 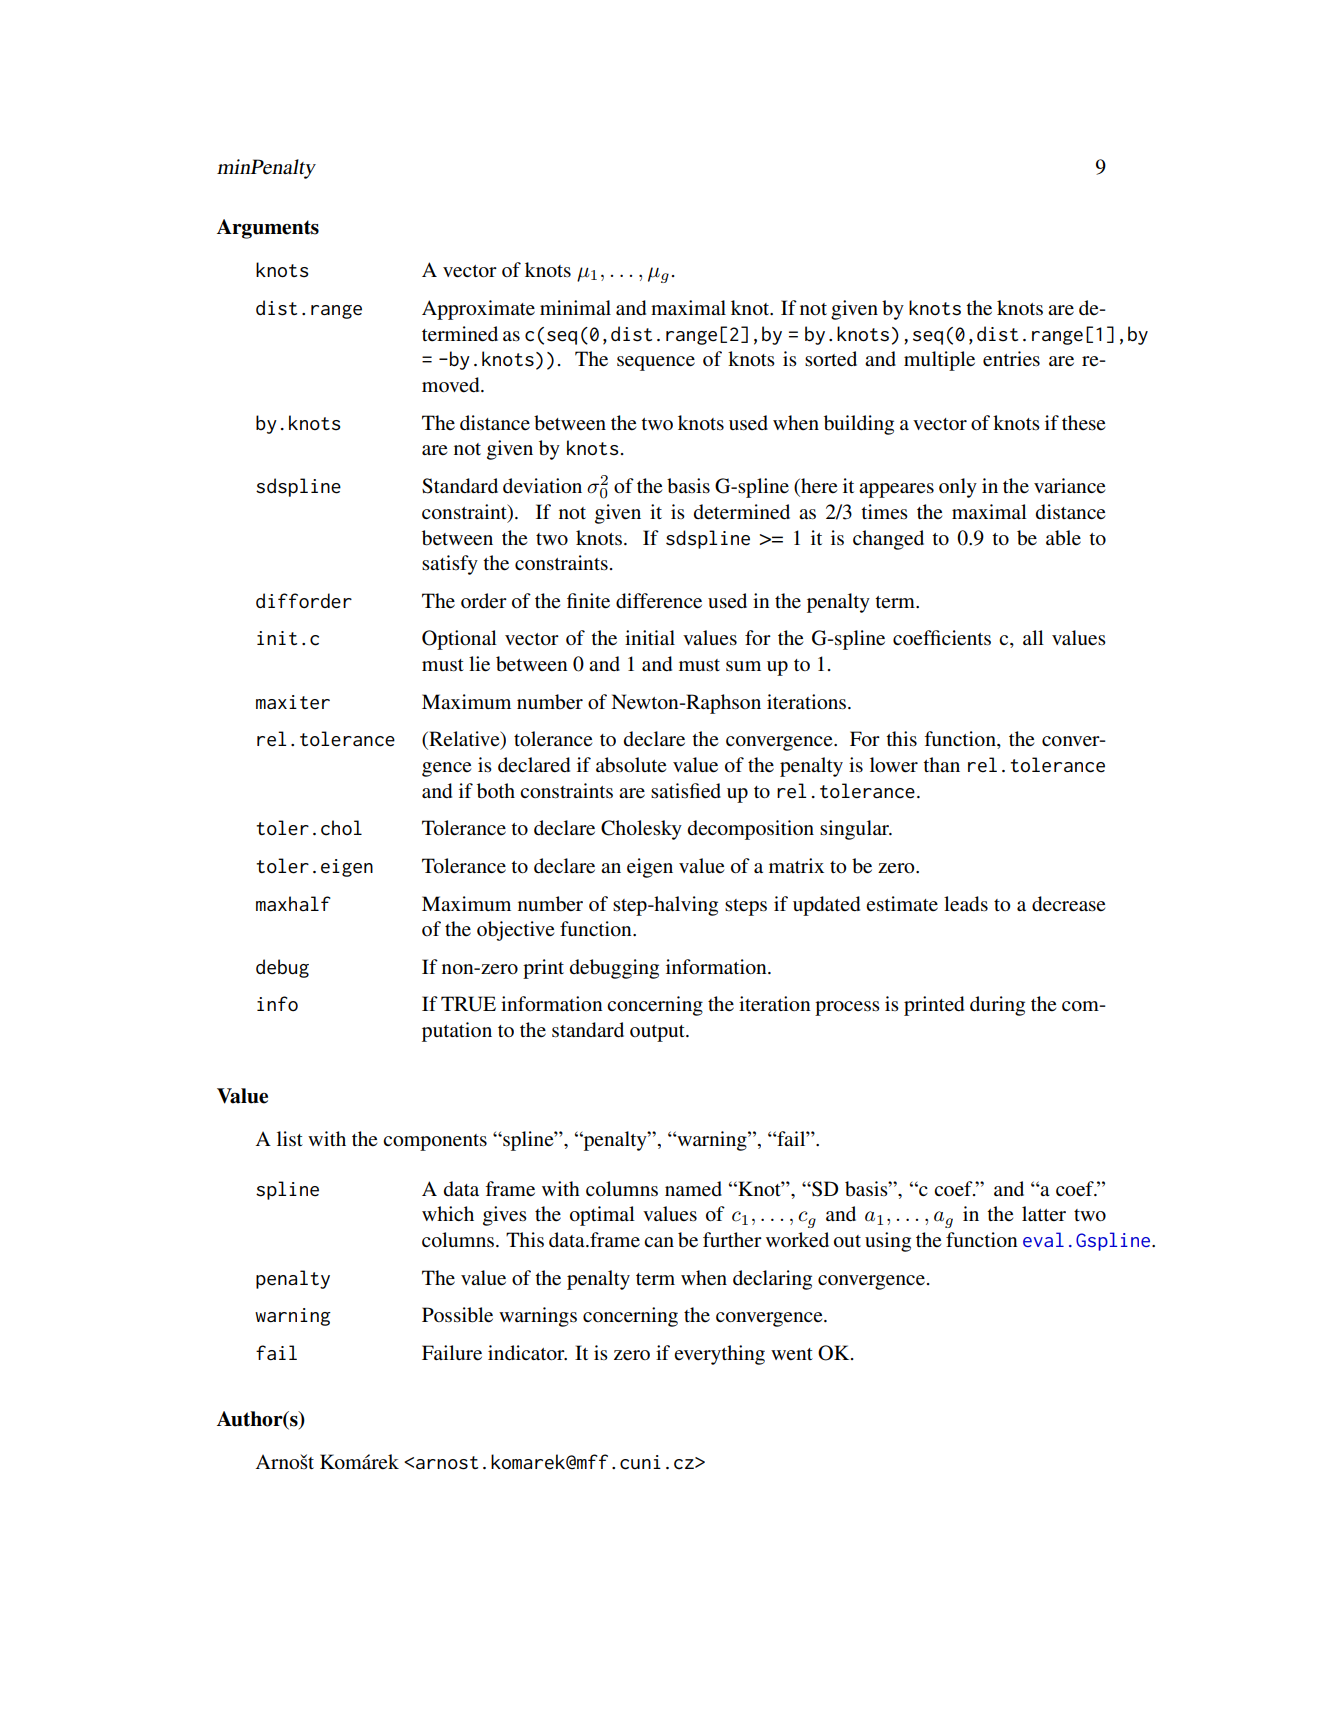 I want to click on TRUE, so click(x=468, y=1004).
